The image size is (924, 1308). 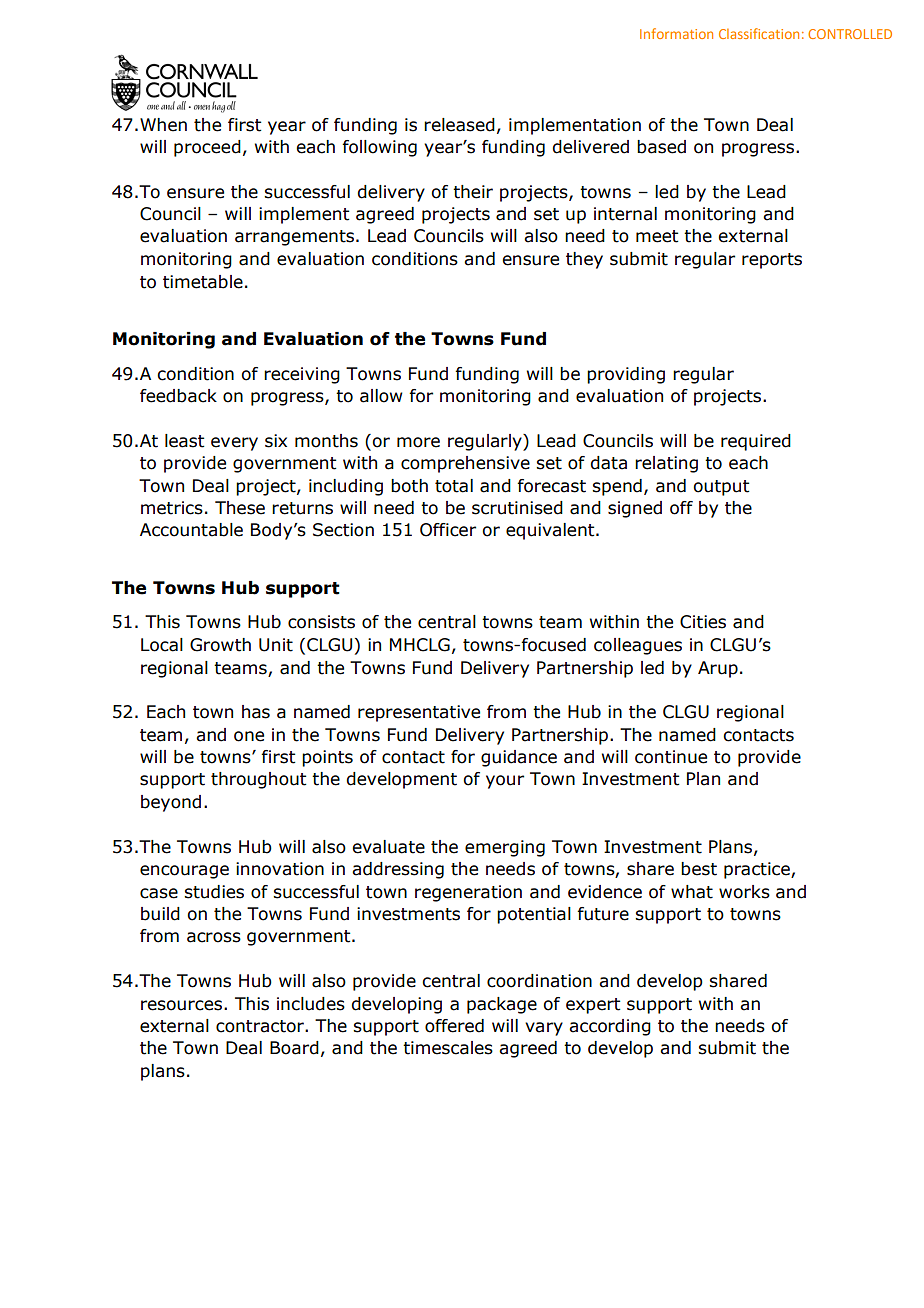 I want to click on Classification, so click(x=759, y=33).
